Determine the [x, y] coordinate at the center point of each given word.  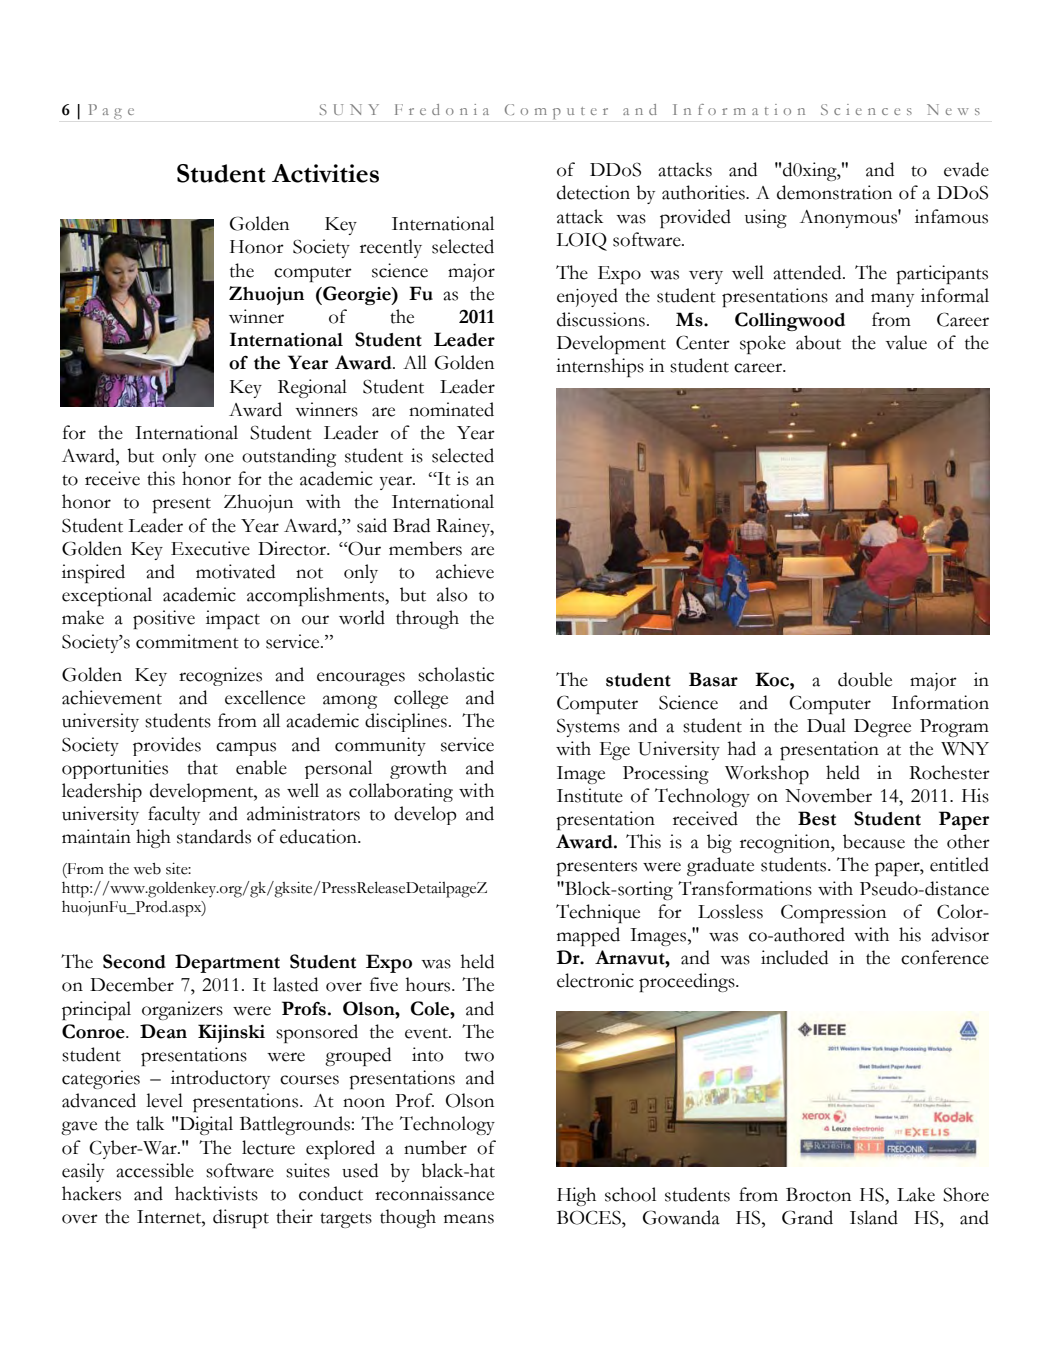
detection [593, 192]
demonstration [834, 192]
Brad [411, 525]
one [219, 458]
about [818, 342]
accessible [155, 1170]
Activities [325, 173]
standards [214, 836]
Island [874, 1217]
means [469, 1219]
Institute [590, 795]
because [874, 841]
